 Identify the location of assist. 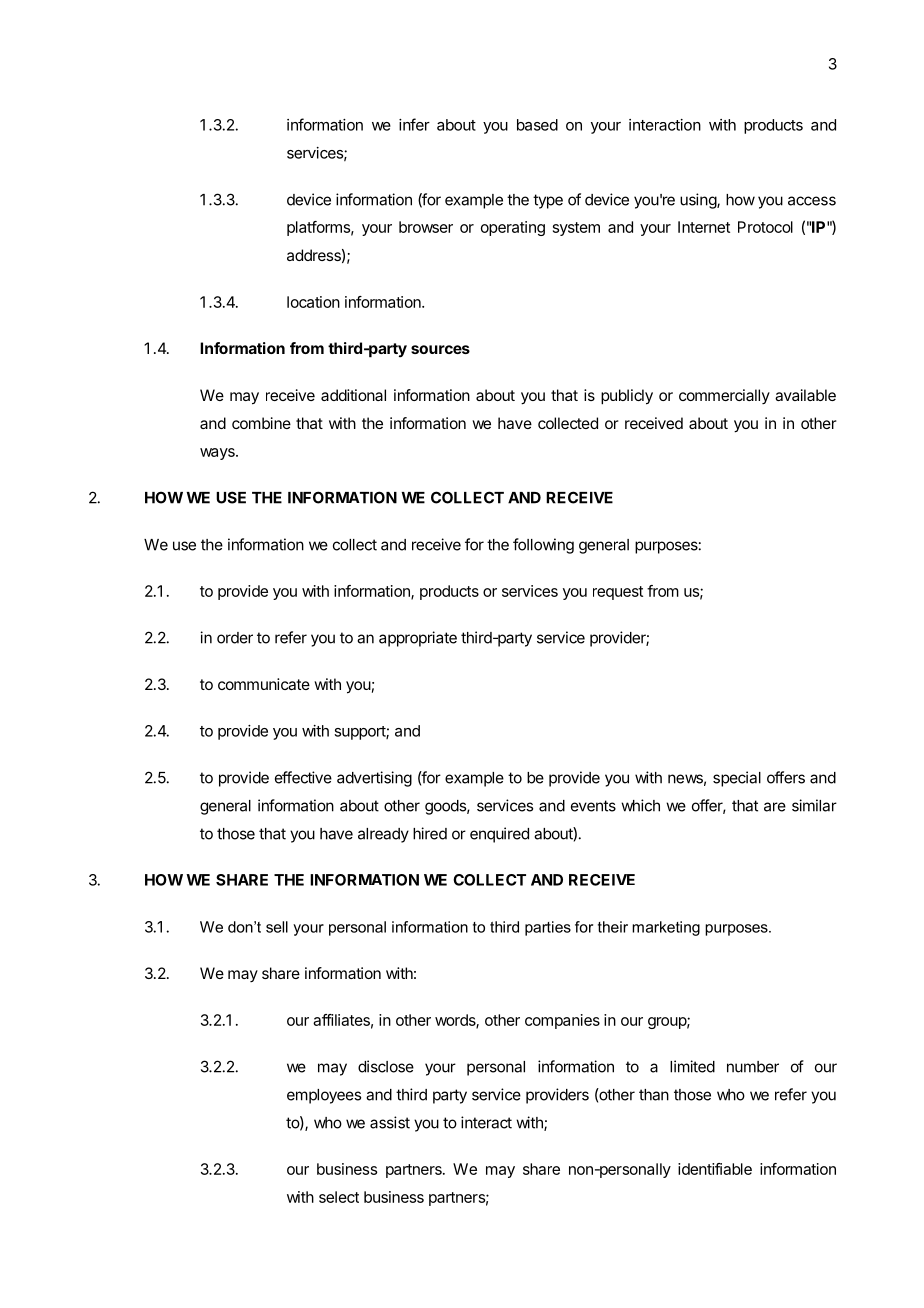
(390, 1122).
